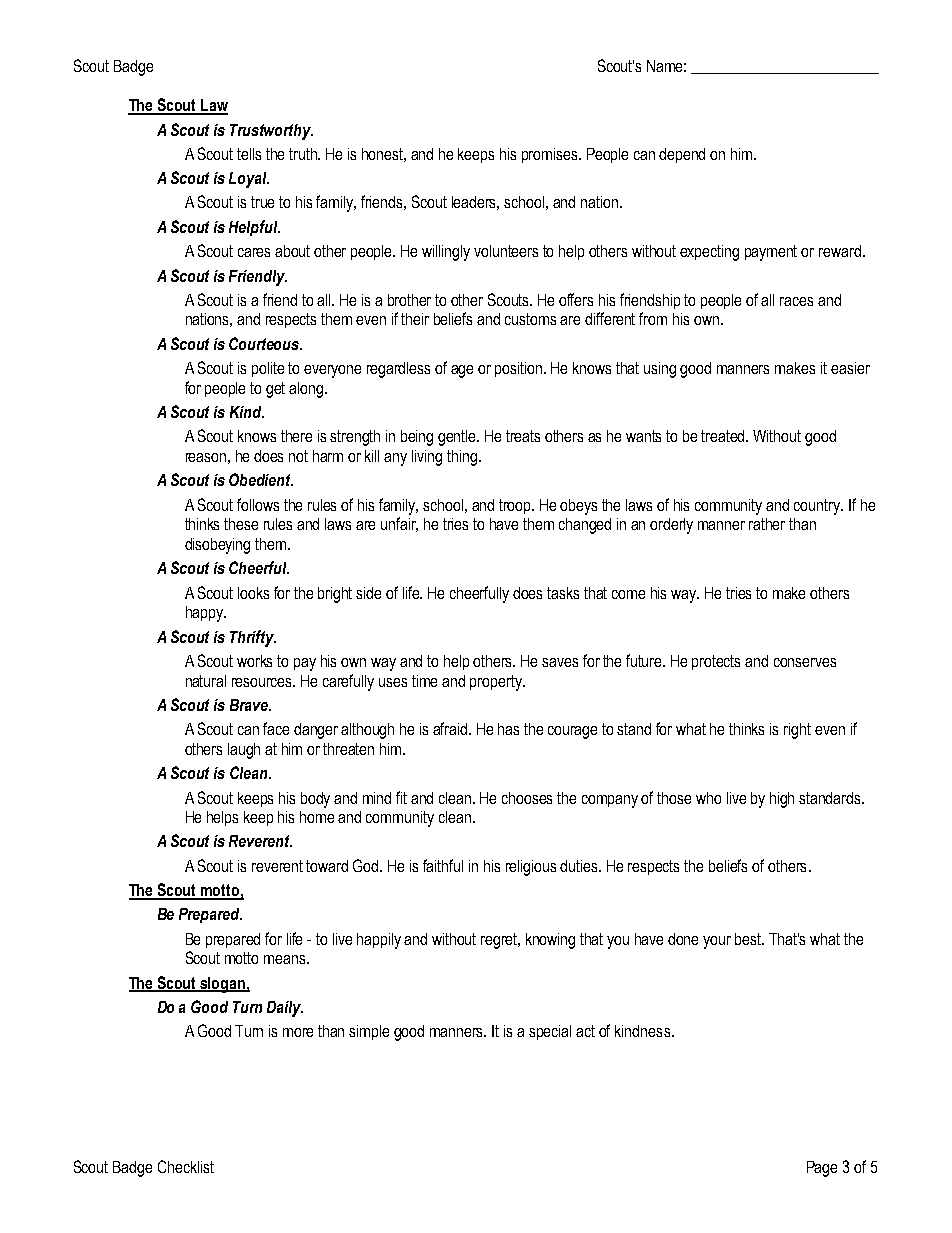 This document has width=952, height=1233. I want to click on troop, so click(516, 506).
